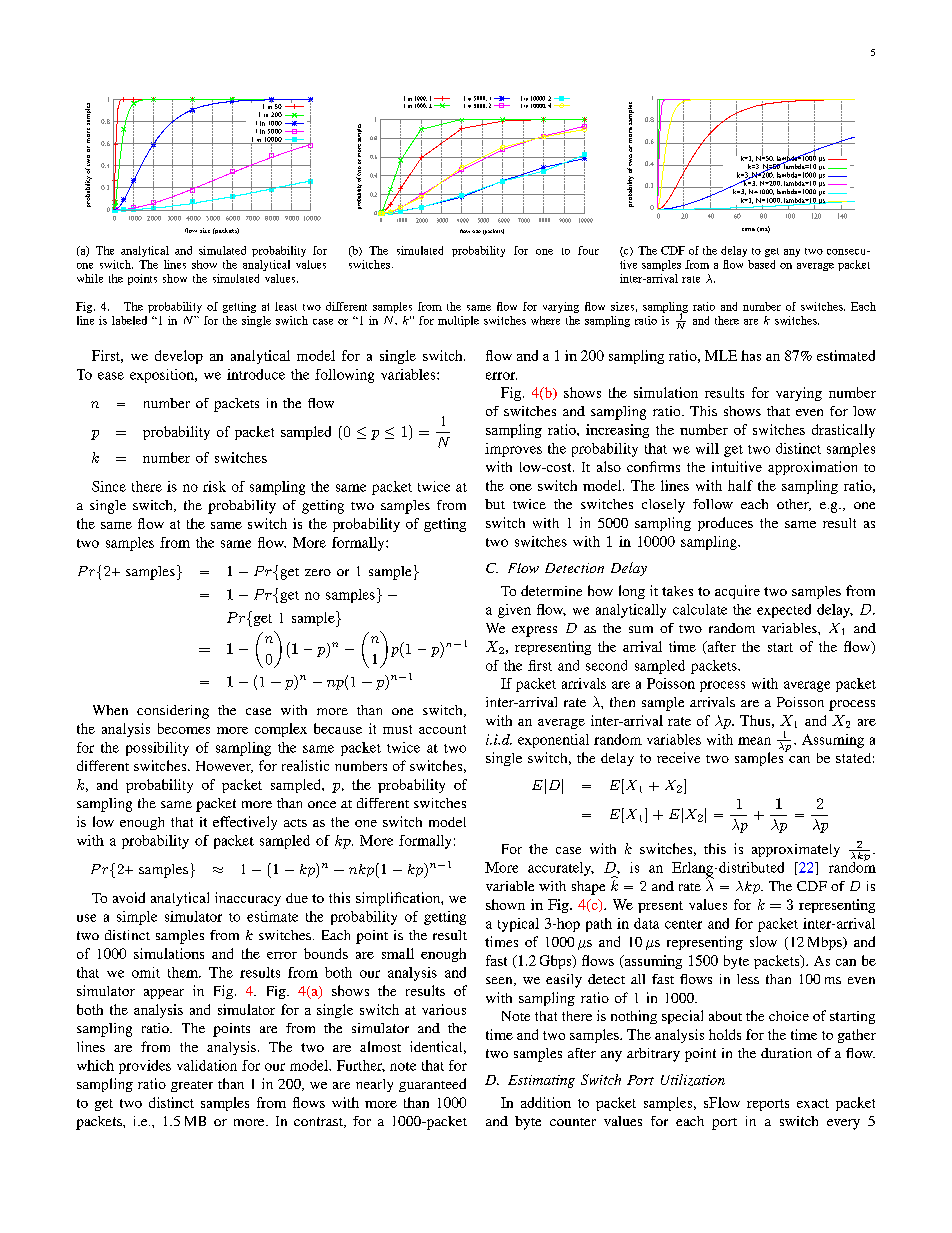  What do you see at coordinates (796, 850) in the document?
I see `approximately` at bounding box center [796, 850].
